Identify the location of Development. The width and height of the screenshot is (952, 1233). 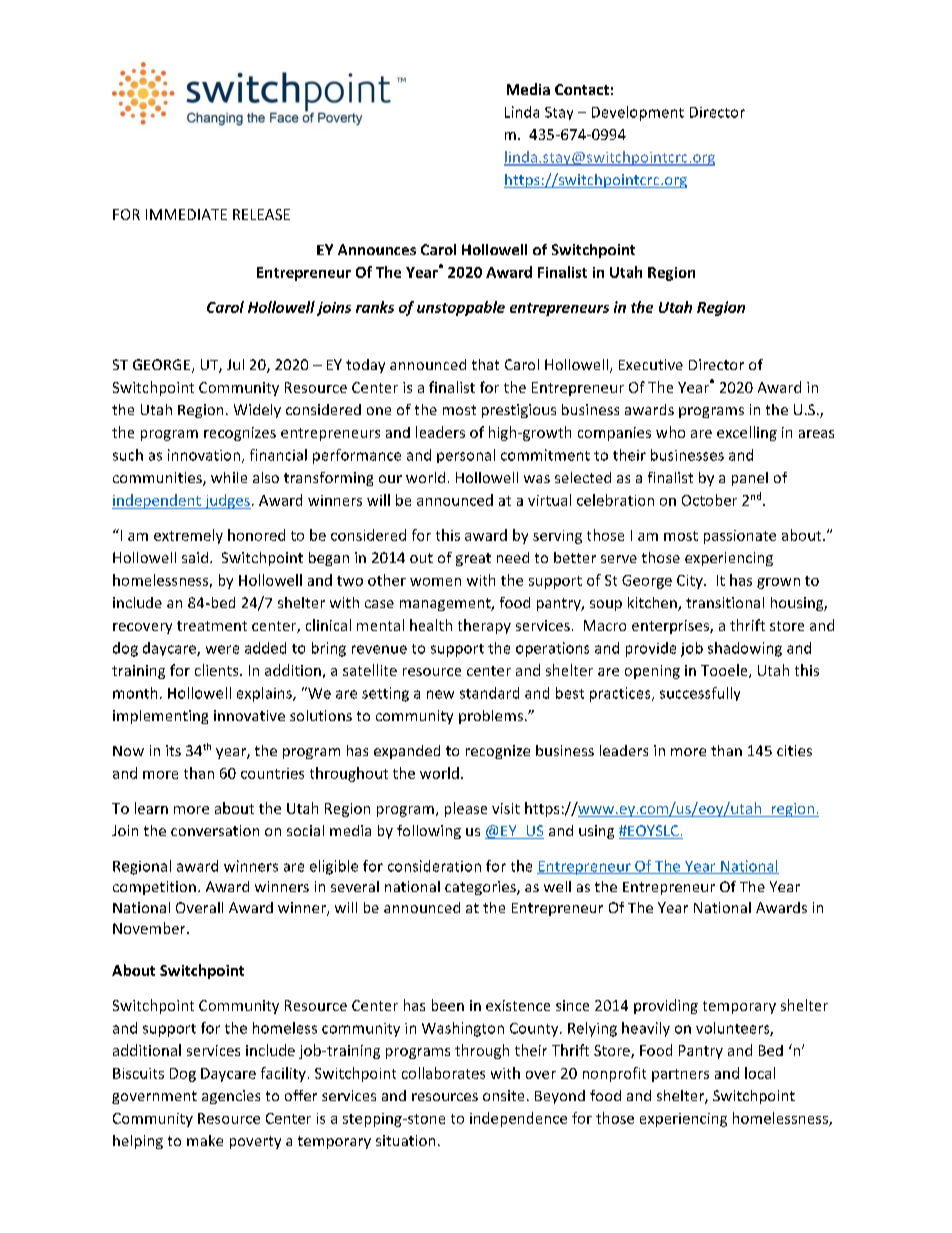
(638, 113).
